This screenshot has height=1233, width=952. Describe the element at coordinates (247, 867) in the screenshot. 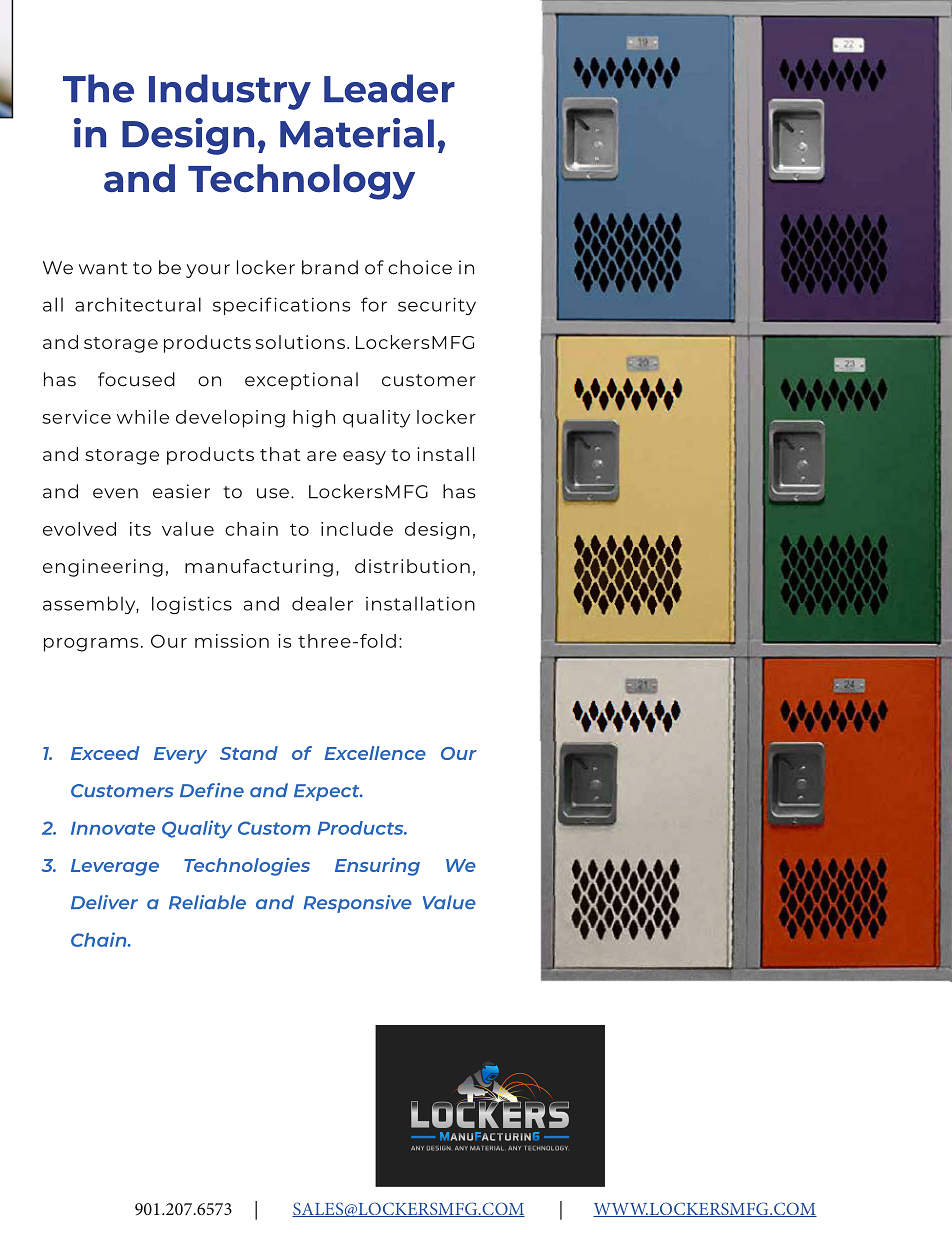

I see `Technologies` at that location.
